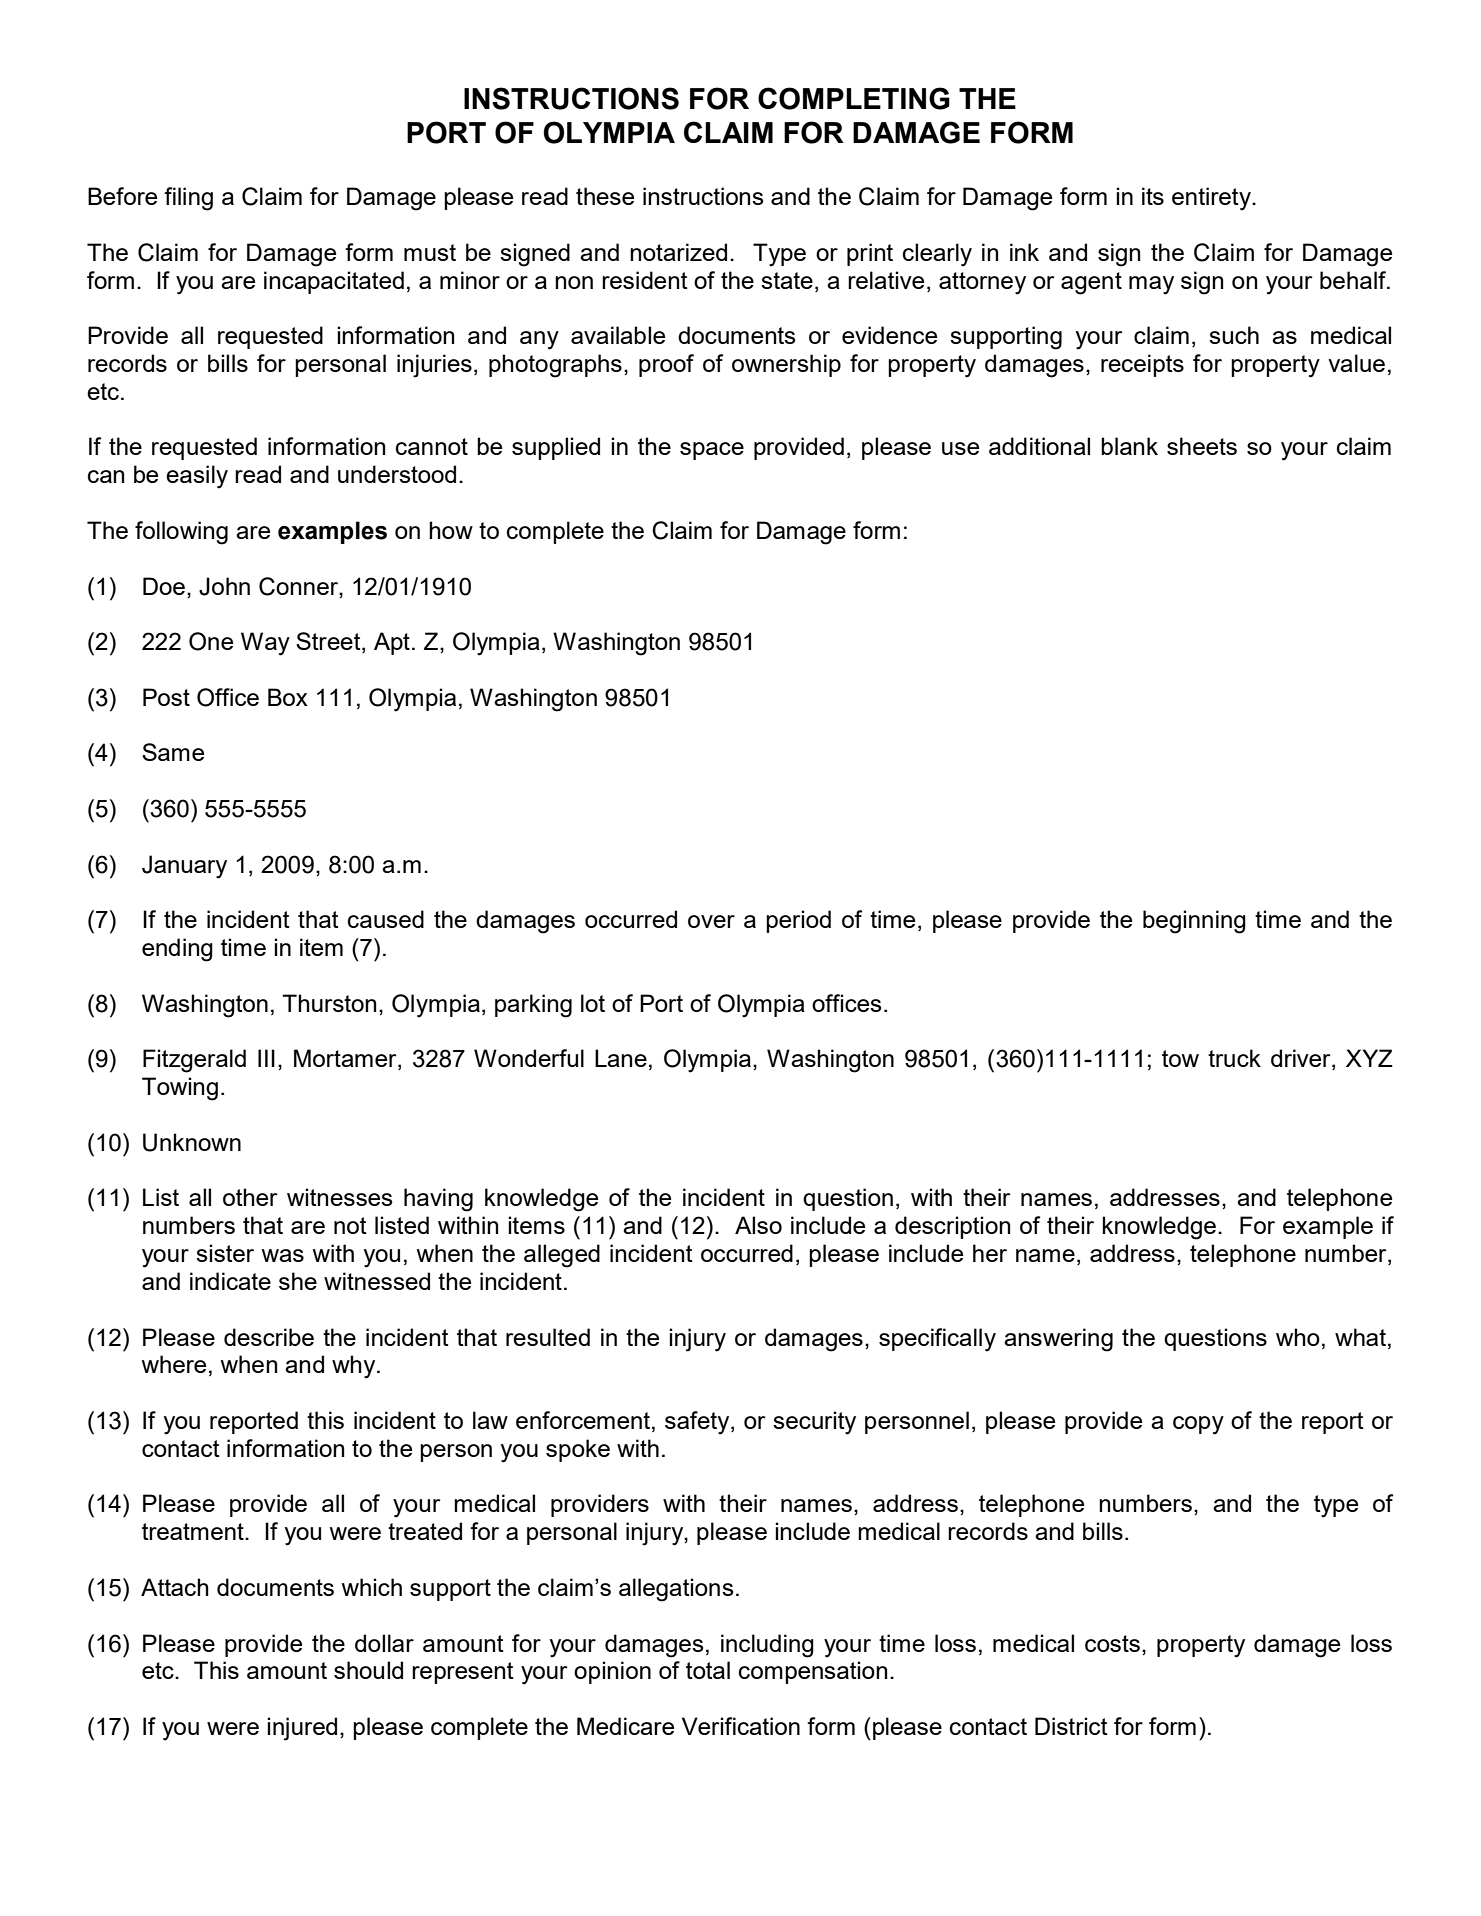  I want to click on following, so click(181, 533).
